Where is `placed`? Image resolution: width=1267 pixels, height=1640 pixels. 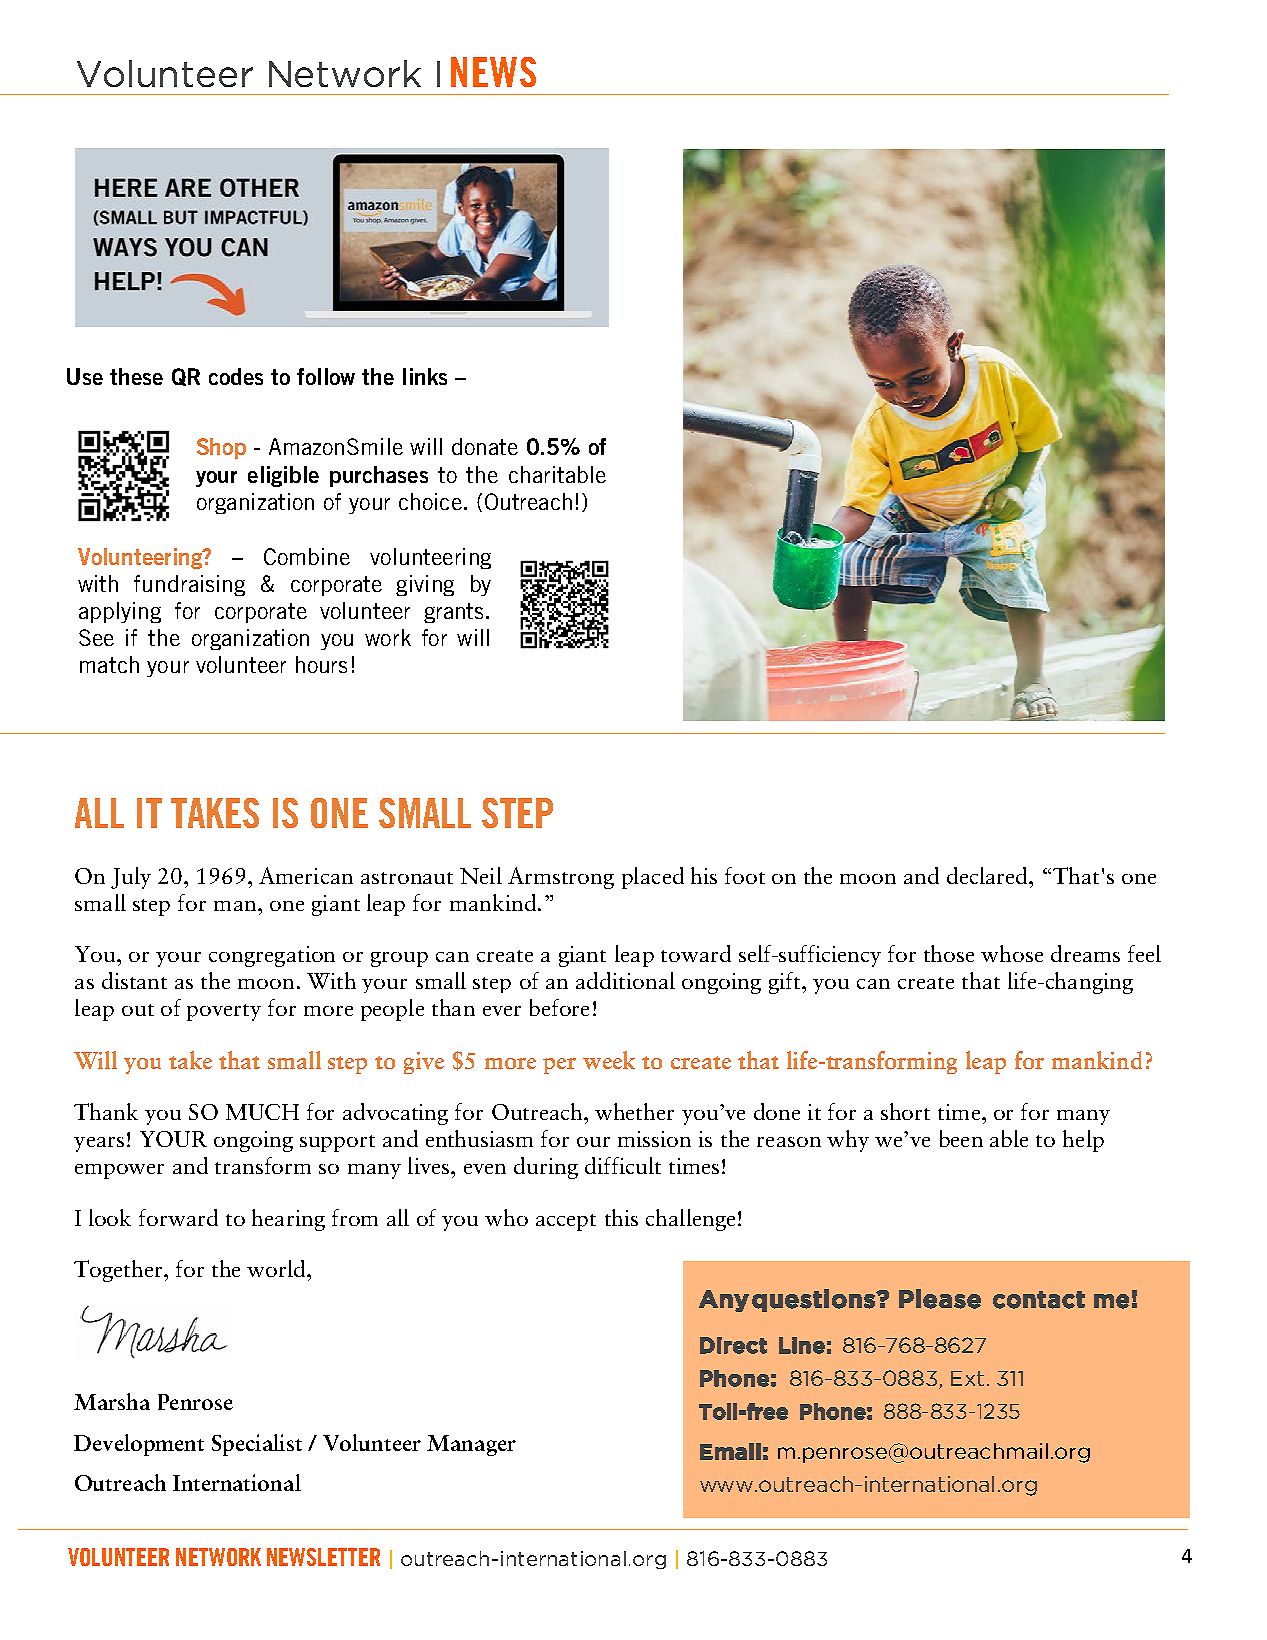
placed is located at coordinates (653, 878).
